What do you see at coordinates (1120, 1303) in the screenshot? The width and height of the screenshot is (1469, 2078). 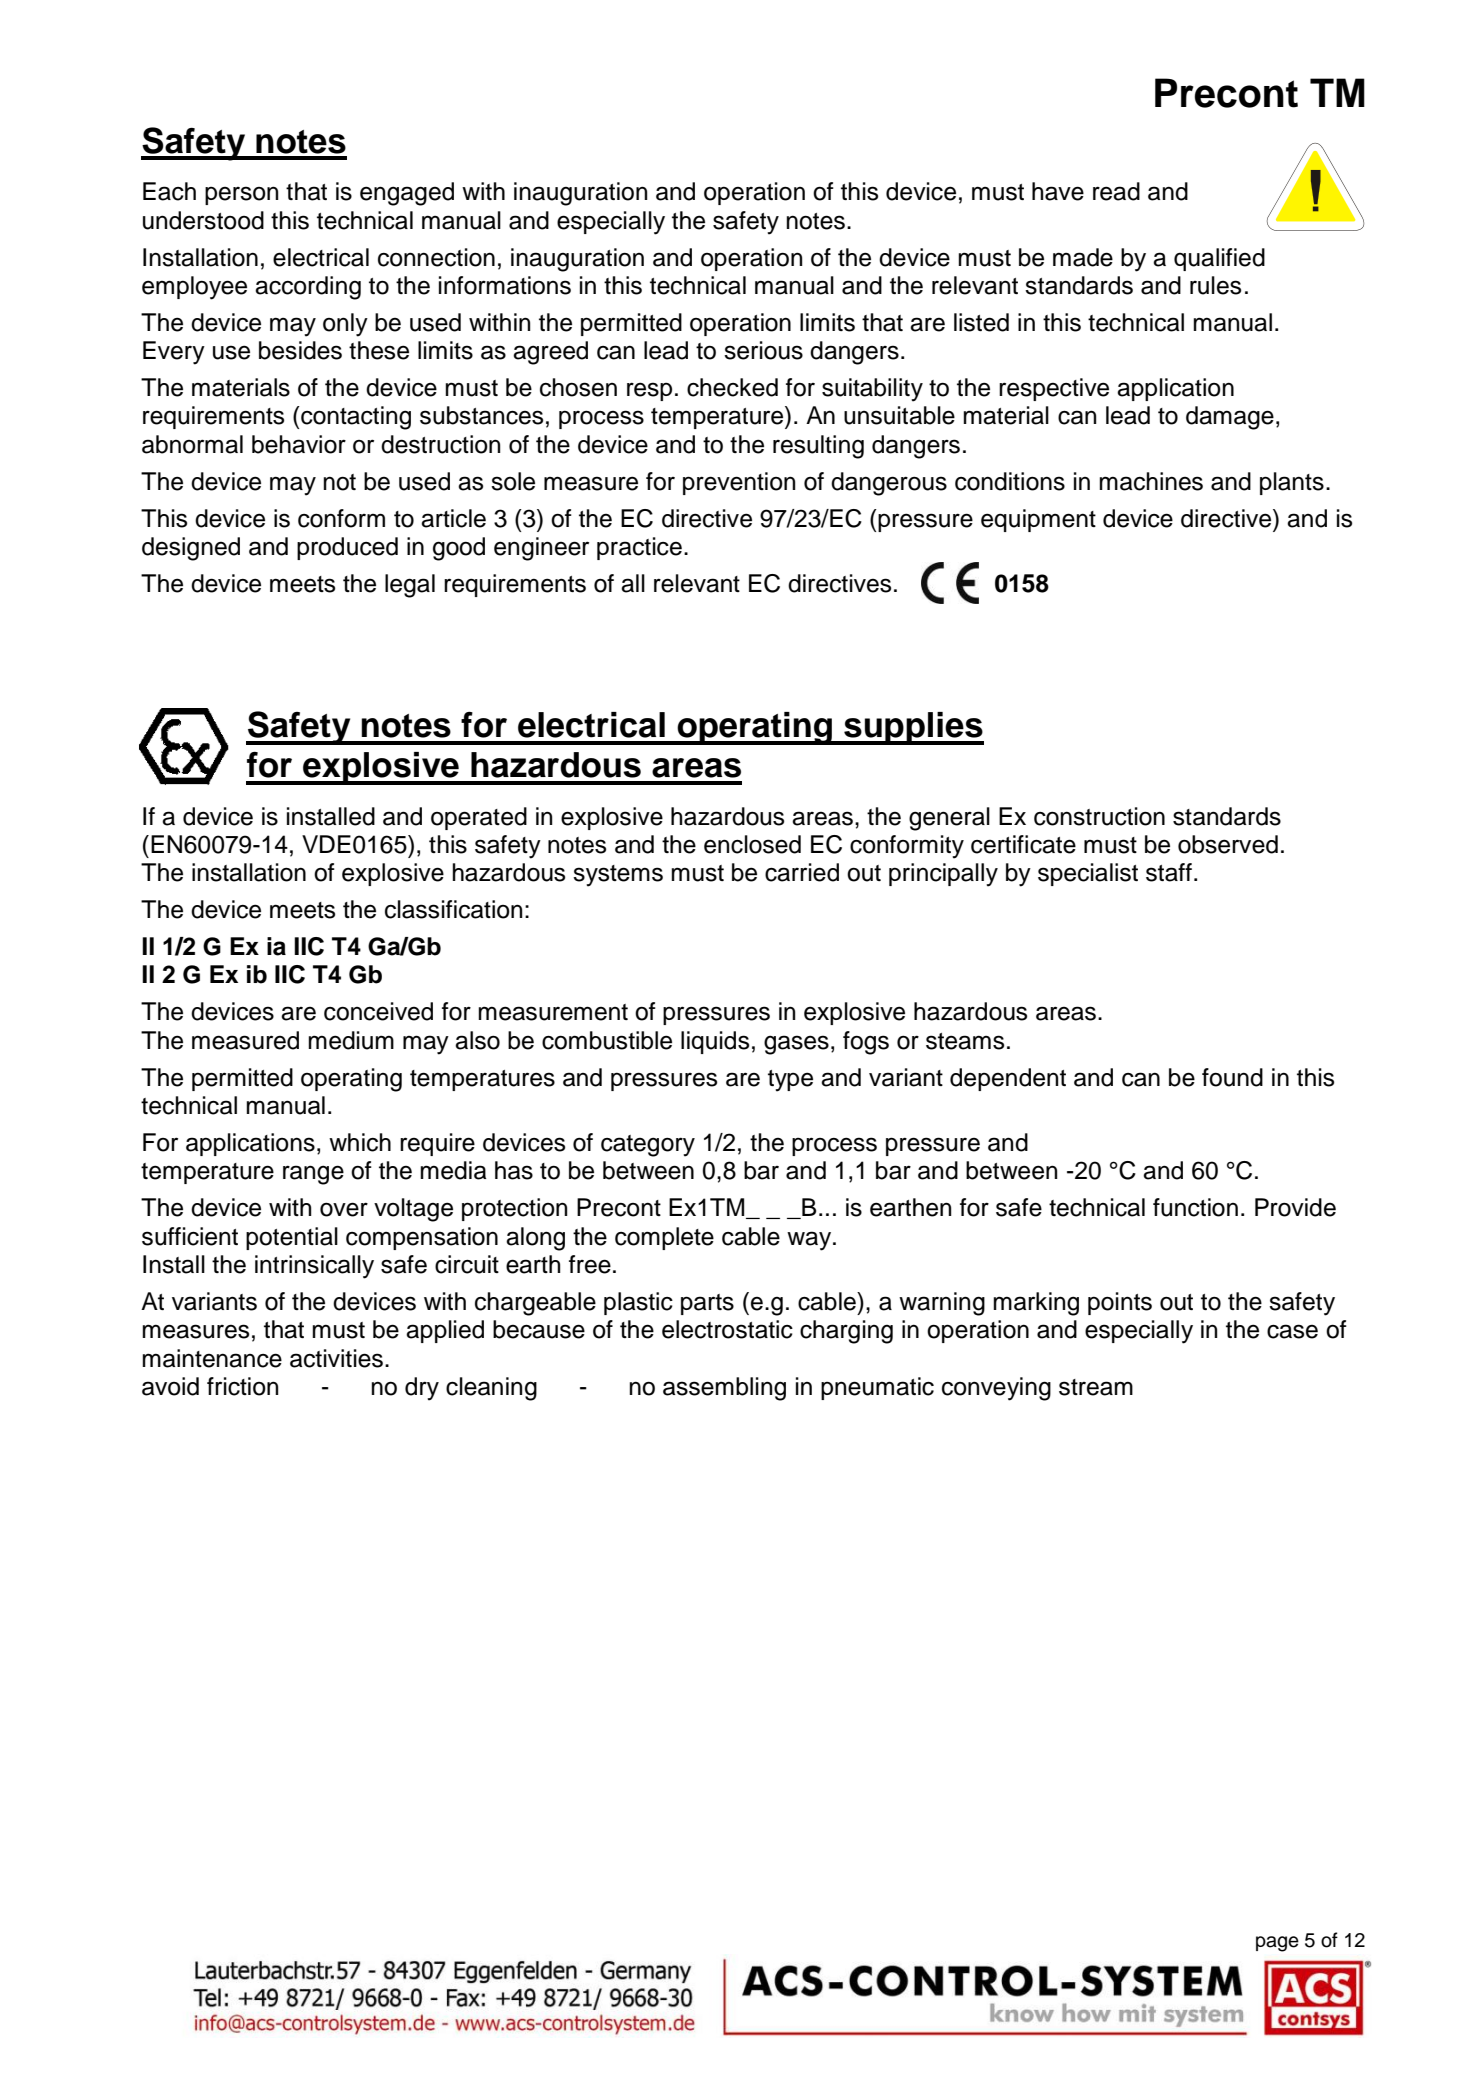 I see `points` at bounding box center [1120, 1303].
